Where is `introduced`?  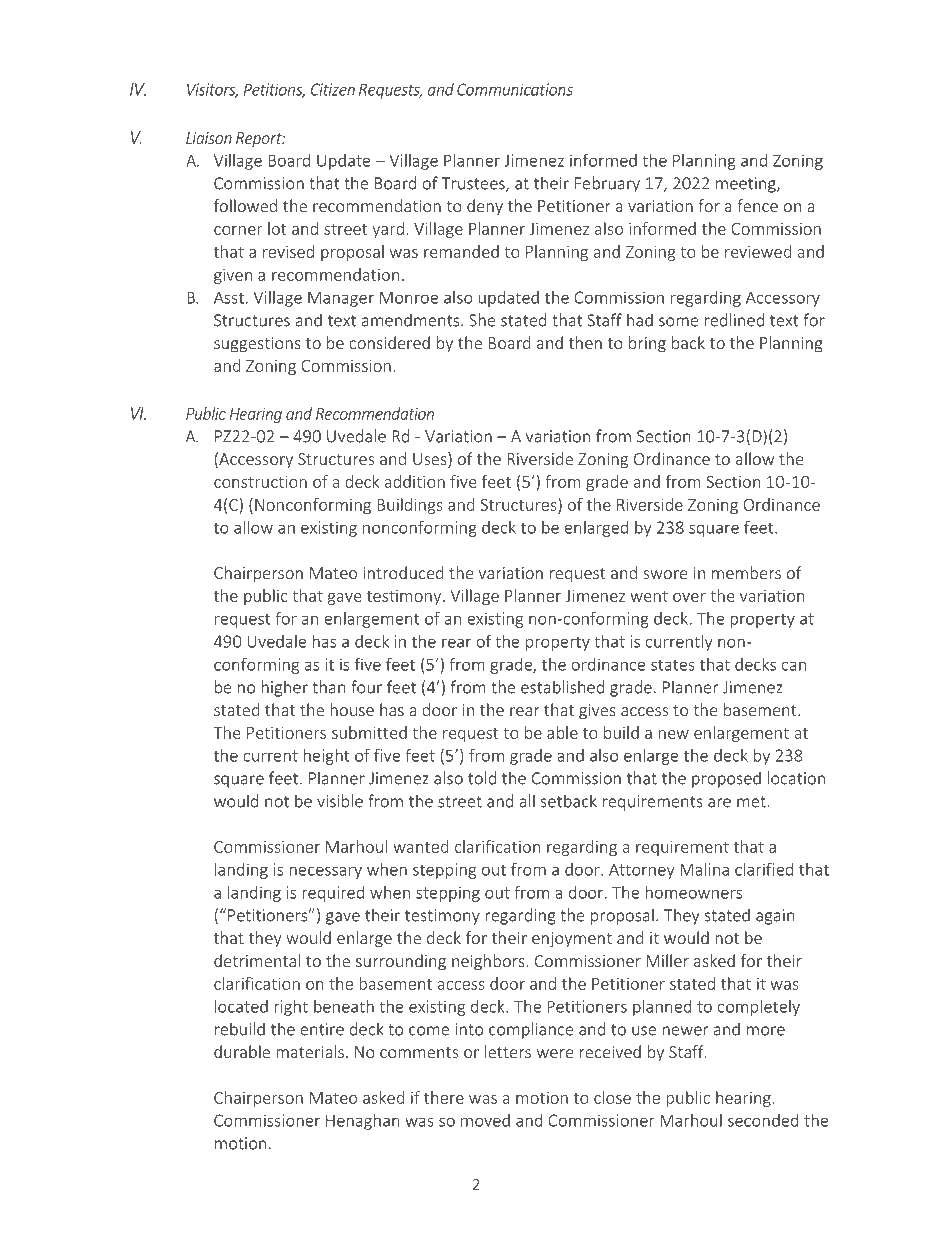
introduced is located at coordinates (403, 572).
